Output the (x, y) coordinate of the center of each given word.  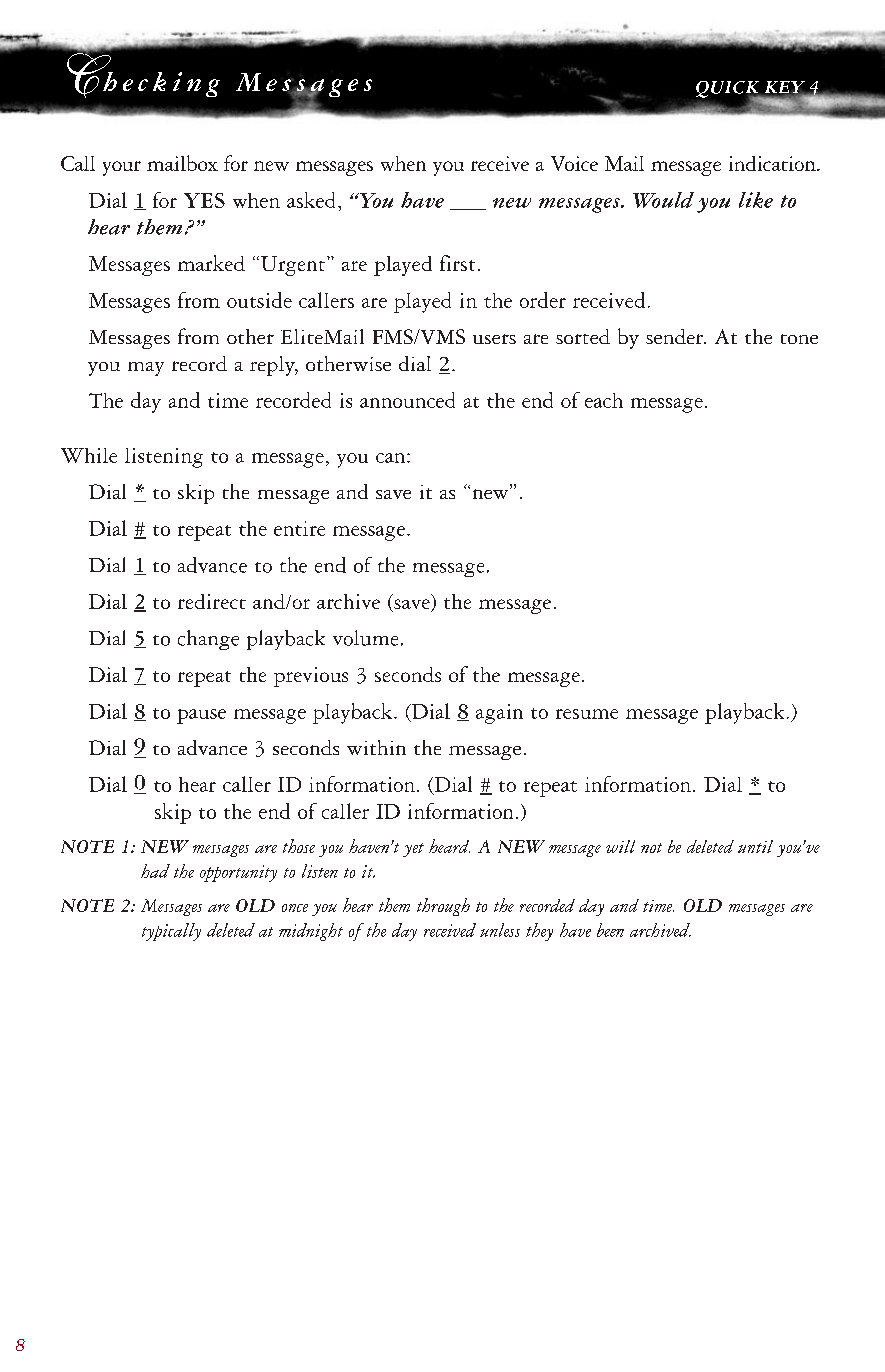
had (155, 871)
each (604, 400)
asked (311, 200)
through (443, 907)
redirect (212, 601)
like (756, 200)
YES (204, 200)
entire (299, 528)
